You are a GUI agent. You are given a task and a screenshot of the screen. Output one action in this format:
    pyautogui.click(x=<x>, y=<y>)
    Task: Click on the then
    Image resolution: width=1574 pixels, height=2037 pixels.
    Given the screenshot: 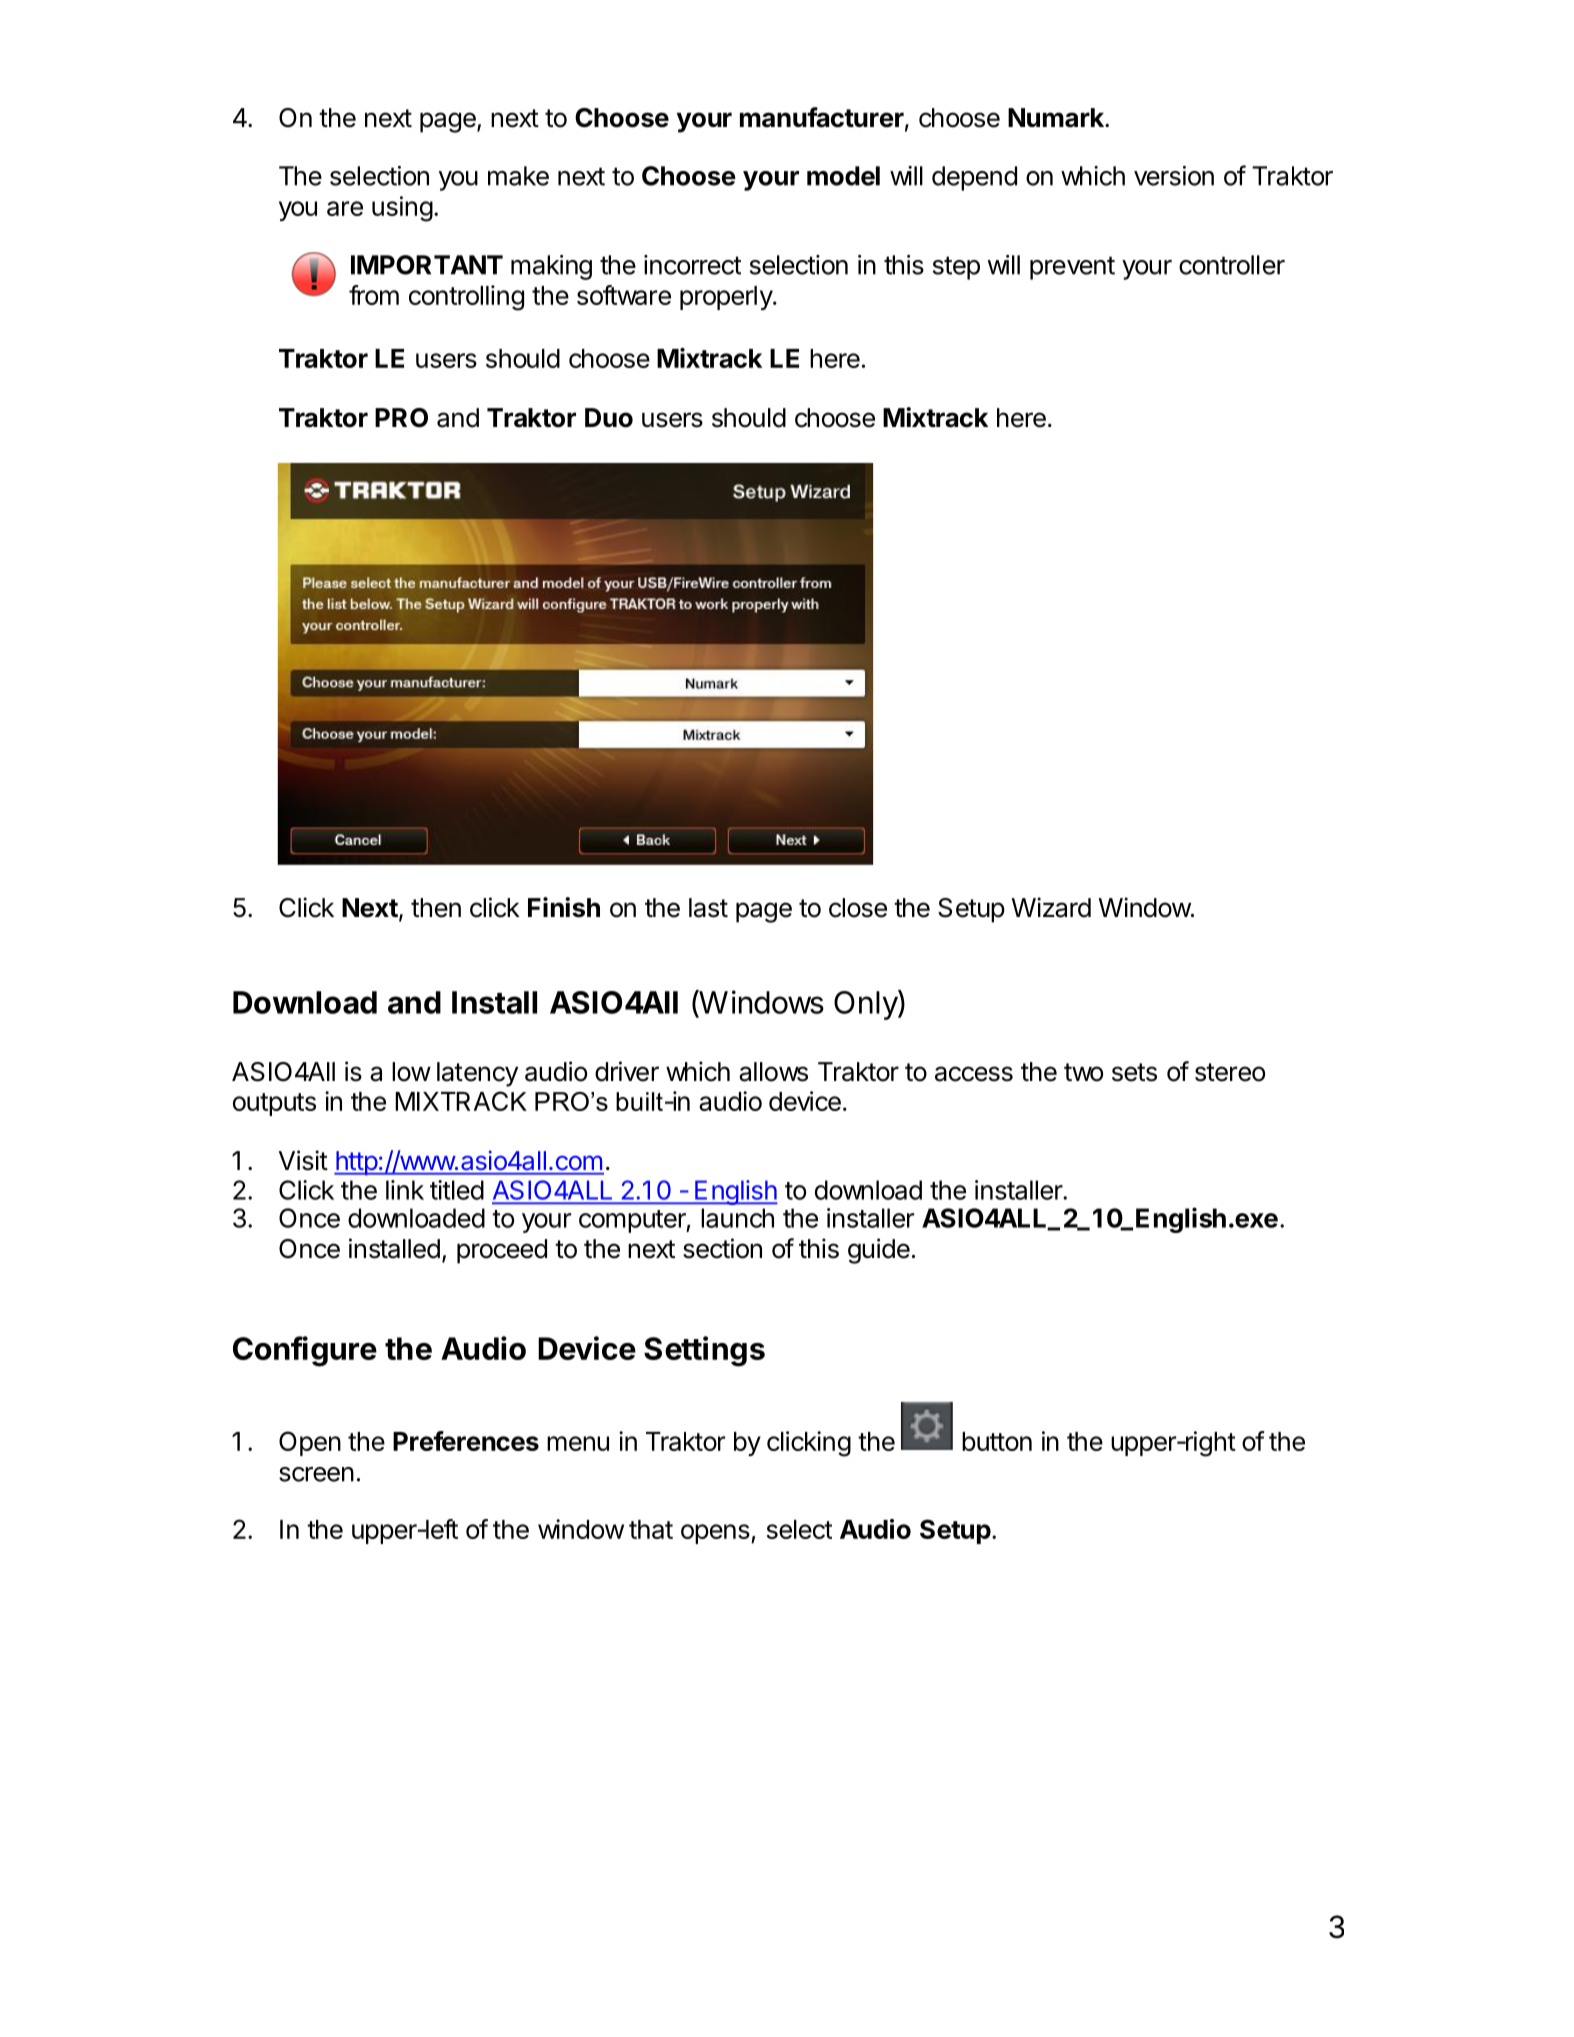 What is the action you would take?
    pyautogui.click(x=436, y=908)
